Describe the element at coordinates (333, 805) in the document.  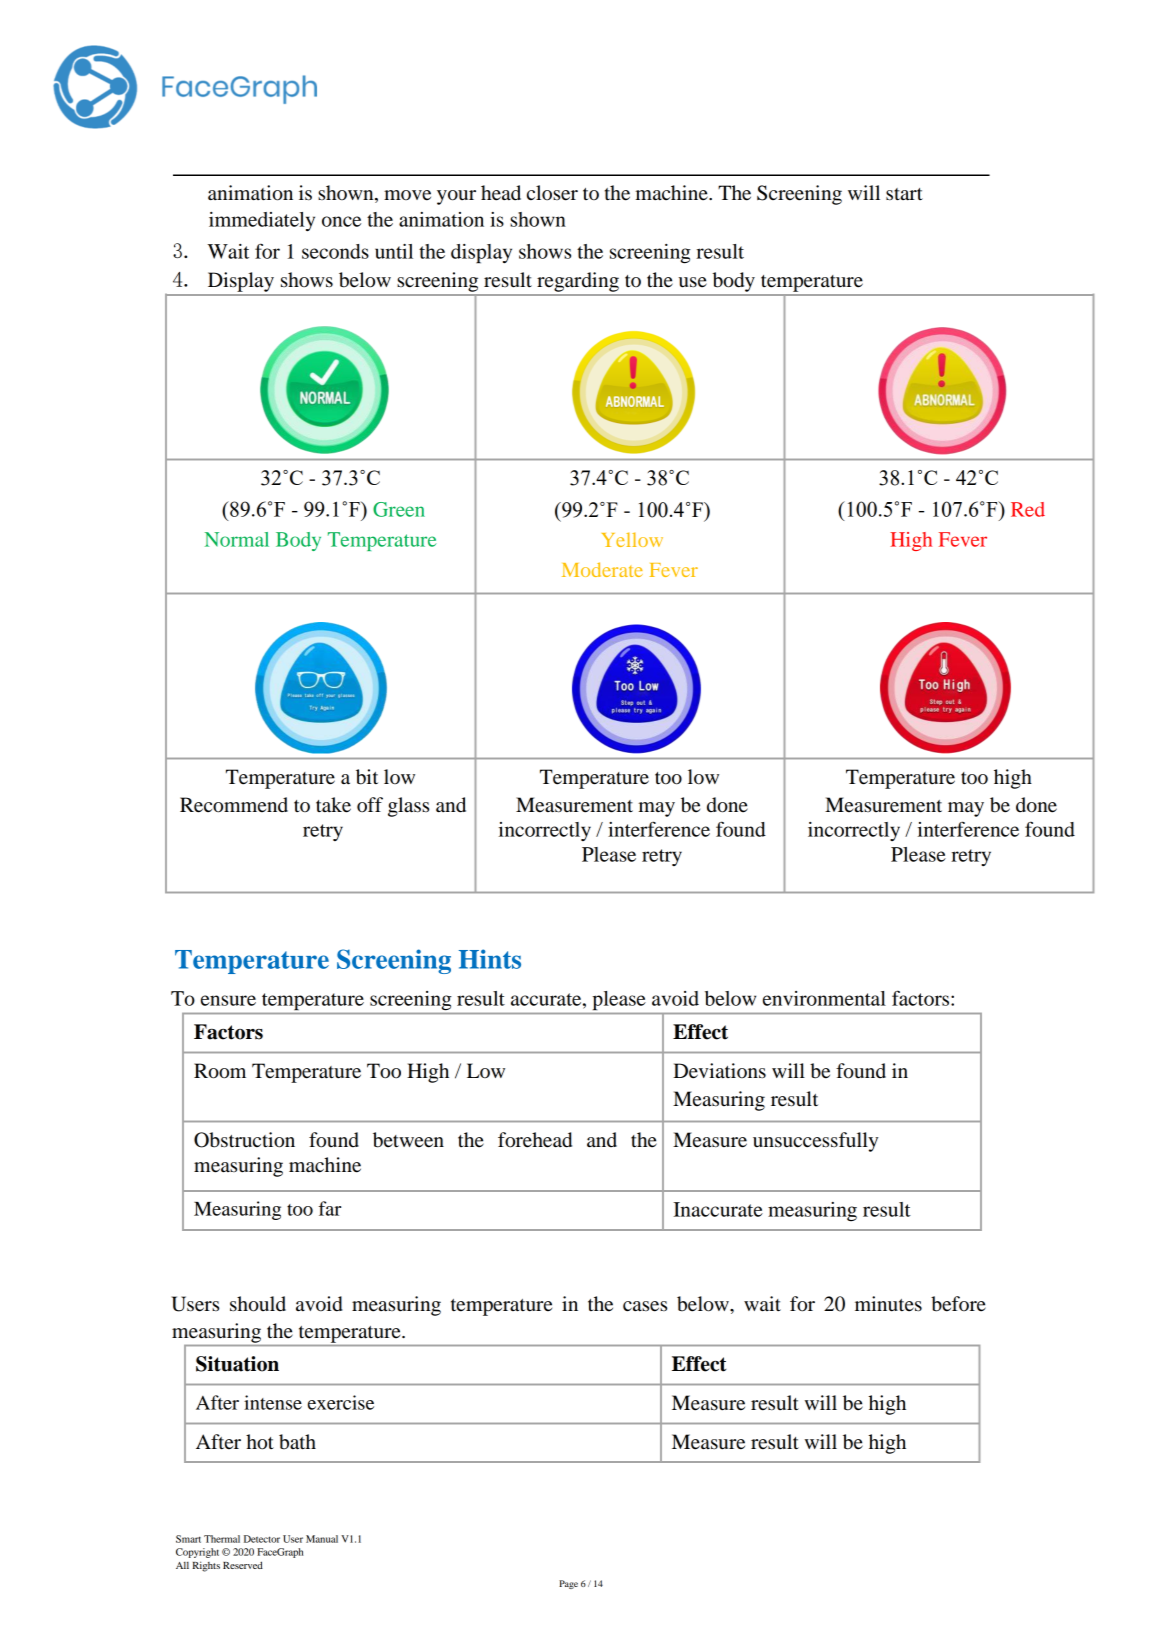
I see `take` at that location.
